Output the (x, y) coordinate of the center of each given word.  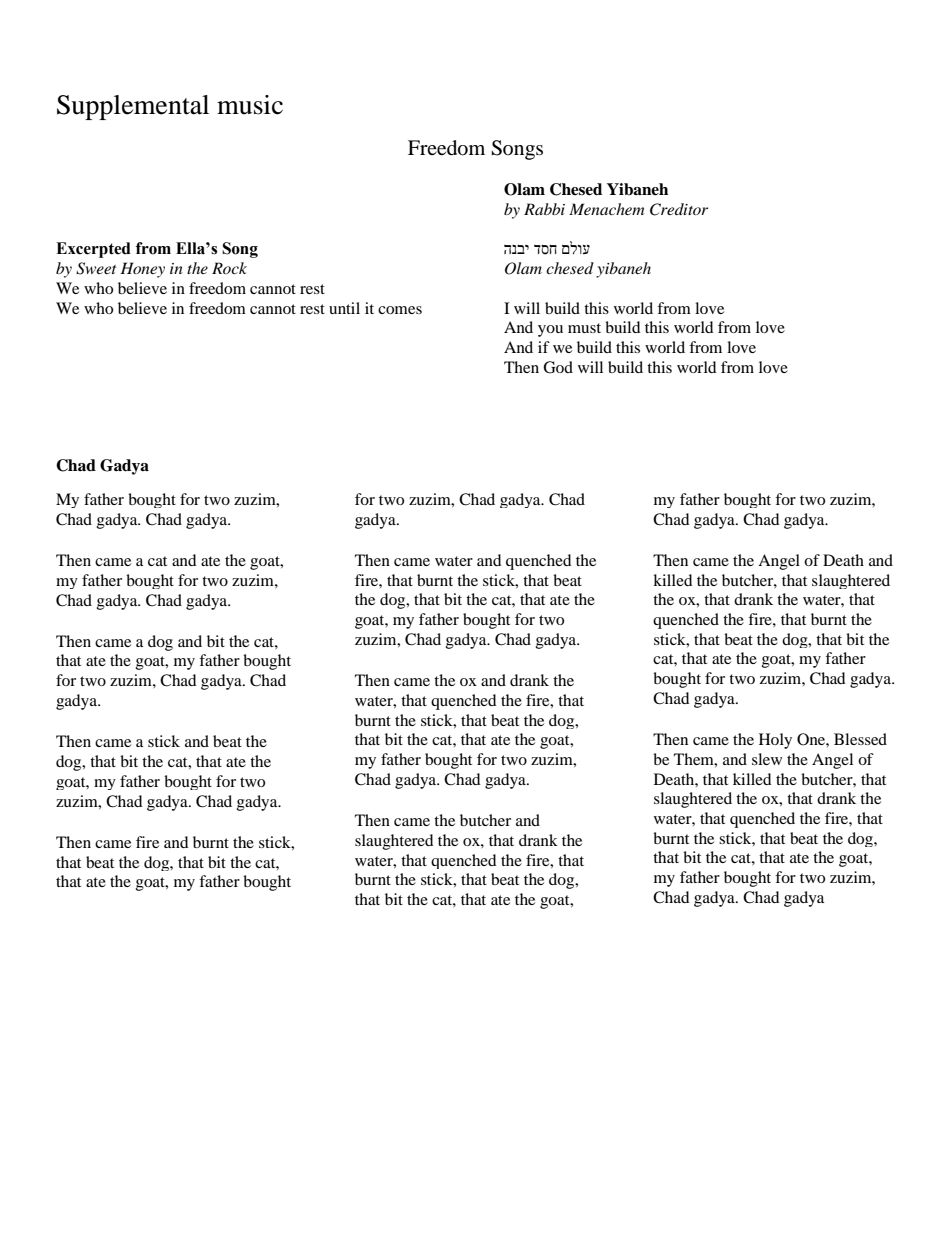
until (344, 308)
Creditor (679, 209)
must (584, 328)
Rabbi (544, 209)
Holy (775, 741)
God (558, 367)
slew (767, 759)
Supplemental (133, 107)
